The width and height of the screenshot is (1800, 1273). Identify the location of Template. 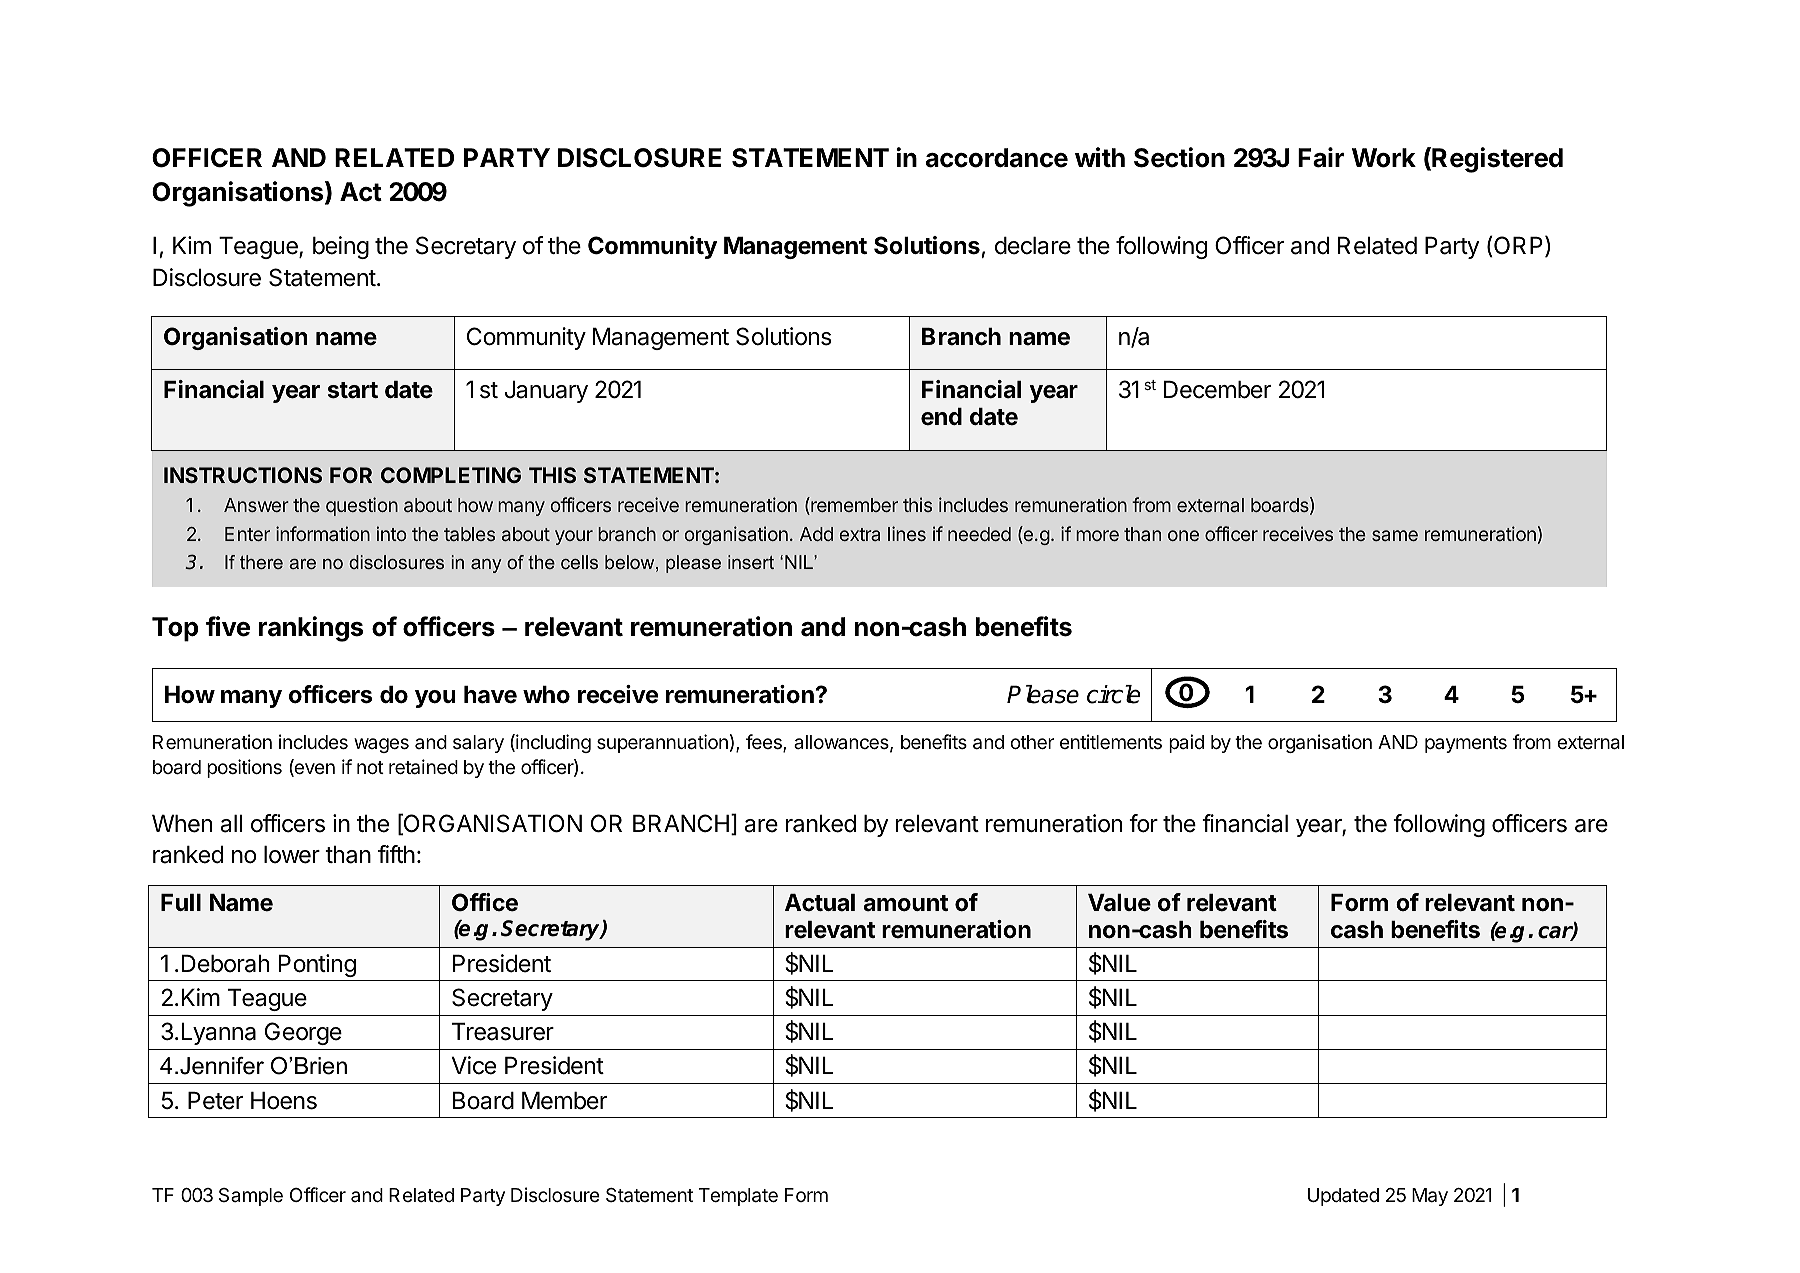
(738, 1197).
